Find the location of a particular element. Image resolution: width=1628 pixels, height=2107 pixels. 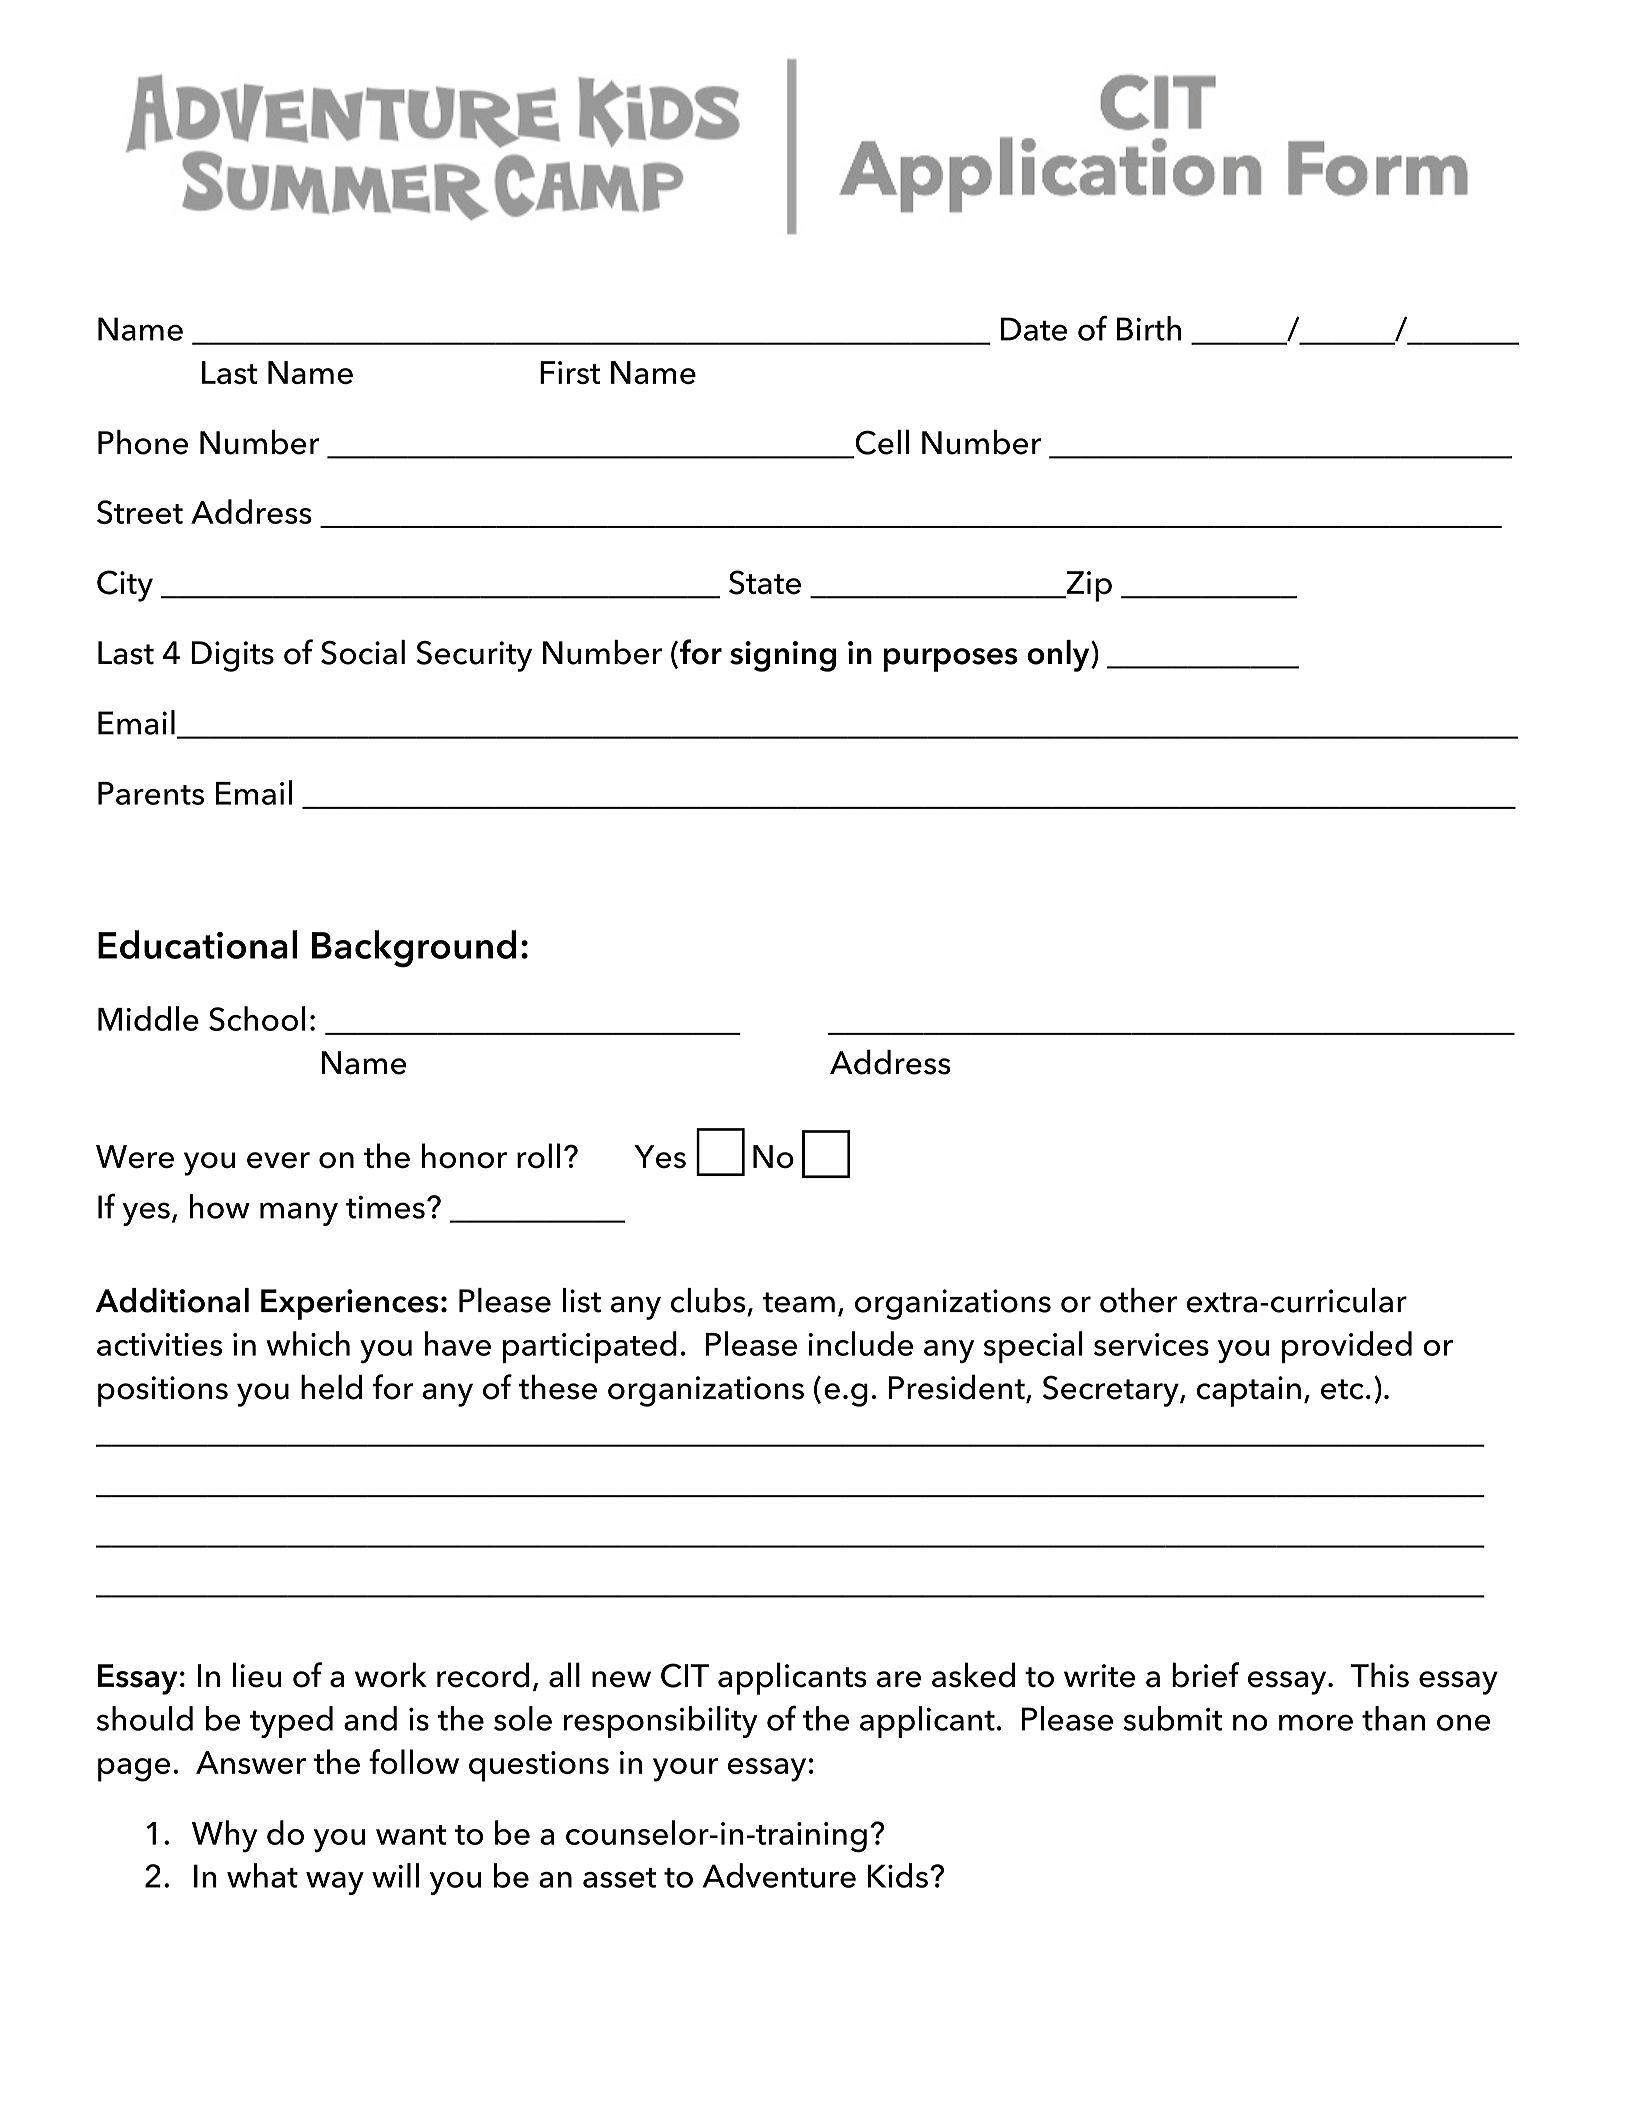

signing is located at coordinates (783, 656).
